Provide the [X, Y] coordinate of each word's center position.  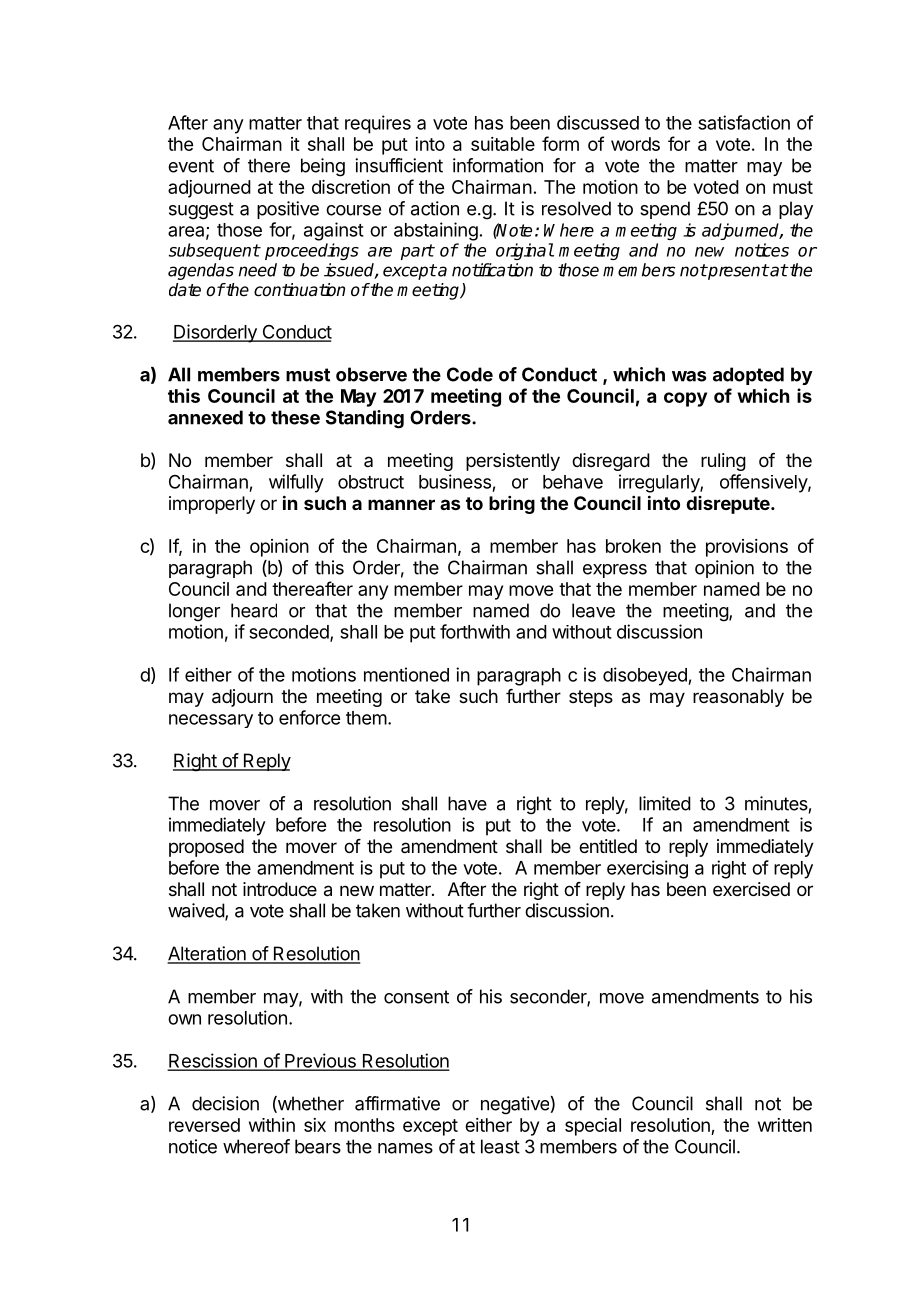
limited [665, 803]
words [635, 144]
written [785, 1125]
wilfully [296, 483]
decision [225, 1103]
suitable [503, 144]
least [500, 1146]
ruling [723, 462]
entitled [608, 846]
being [323, 167]
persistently [513, 462]
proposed [206, 848]
